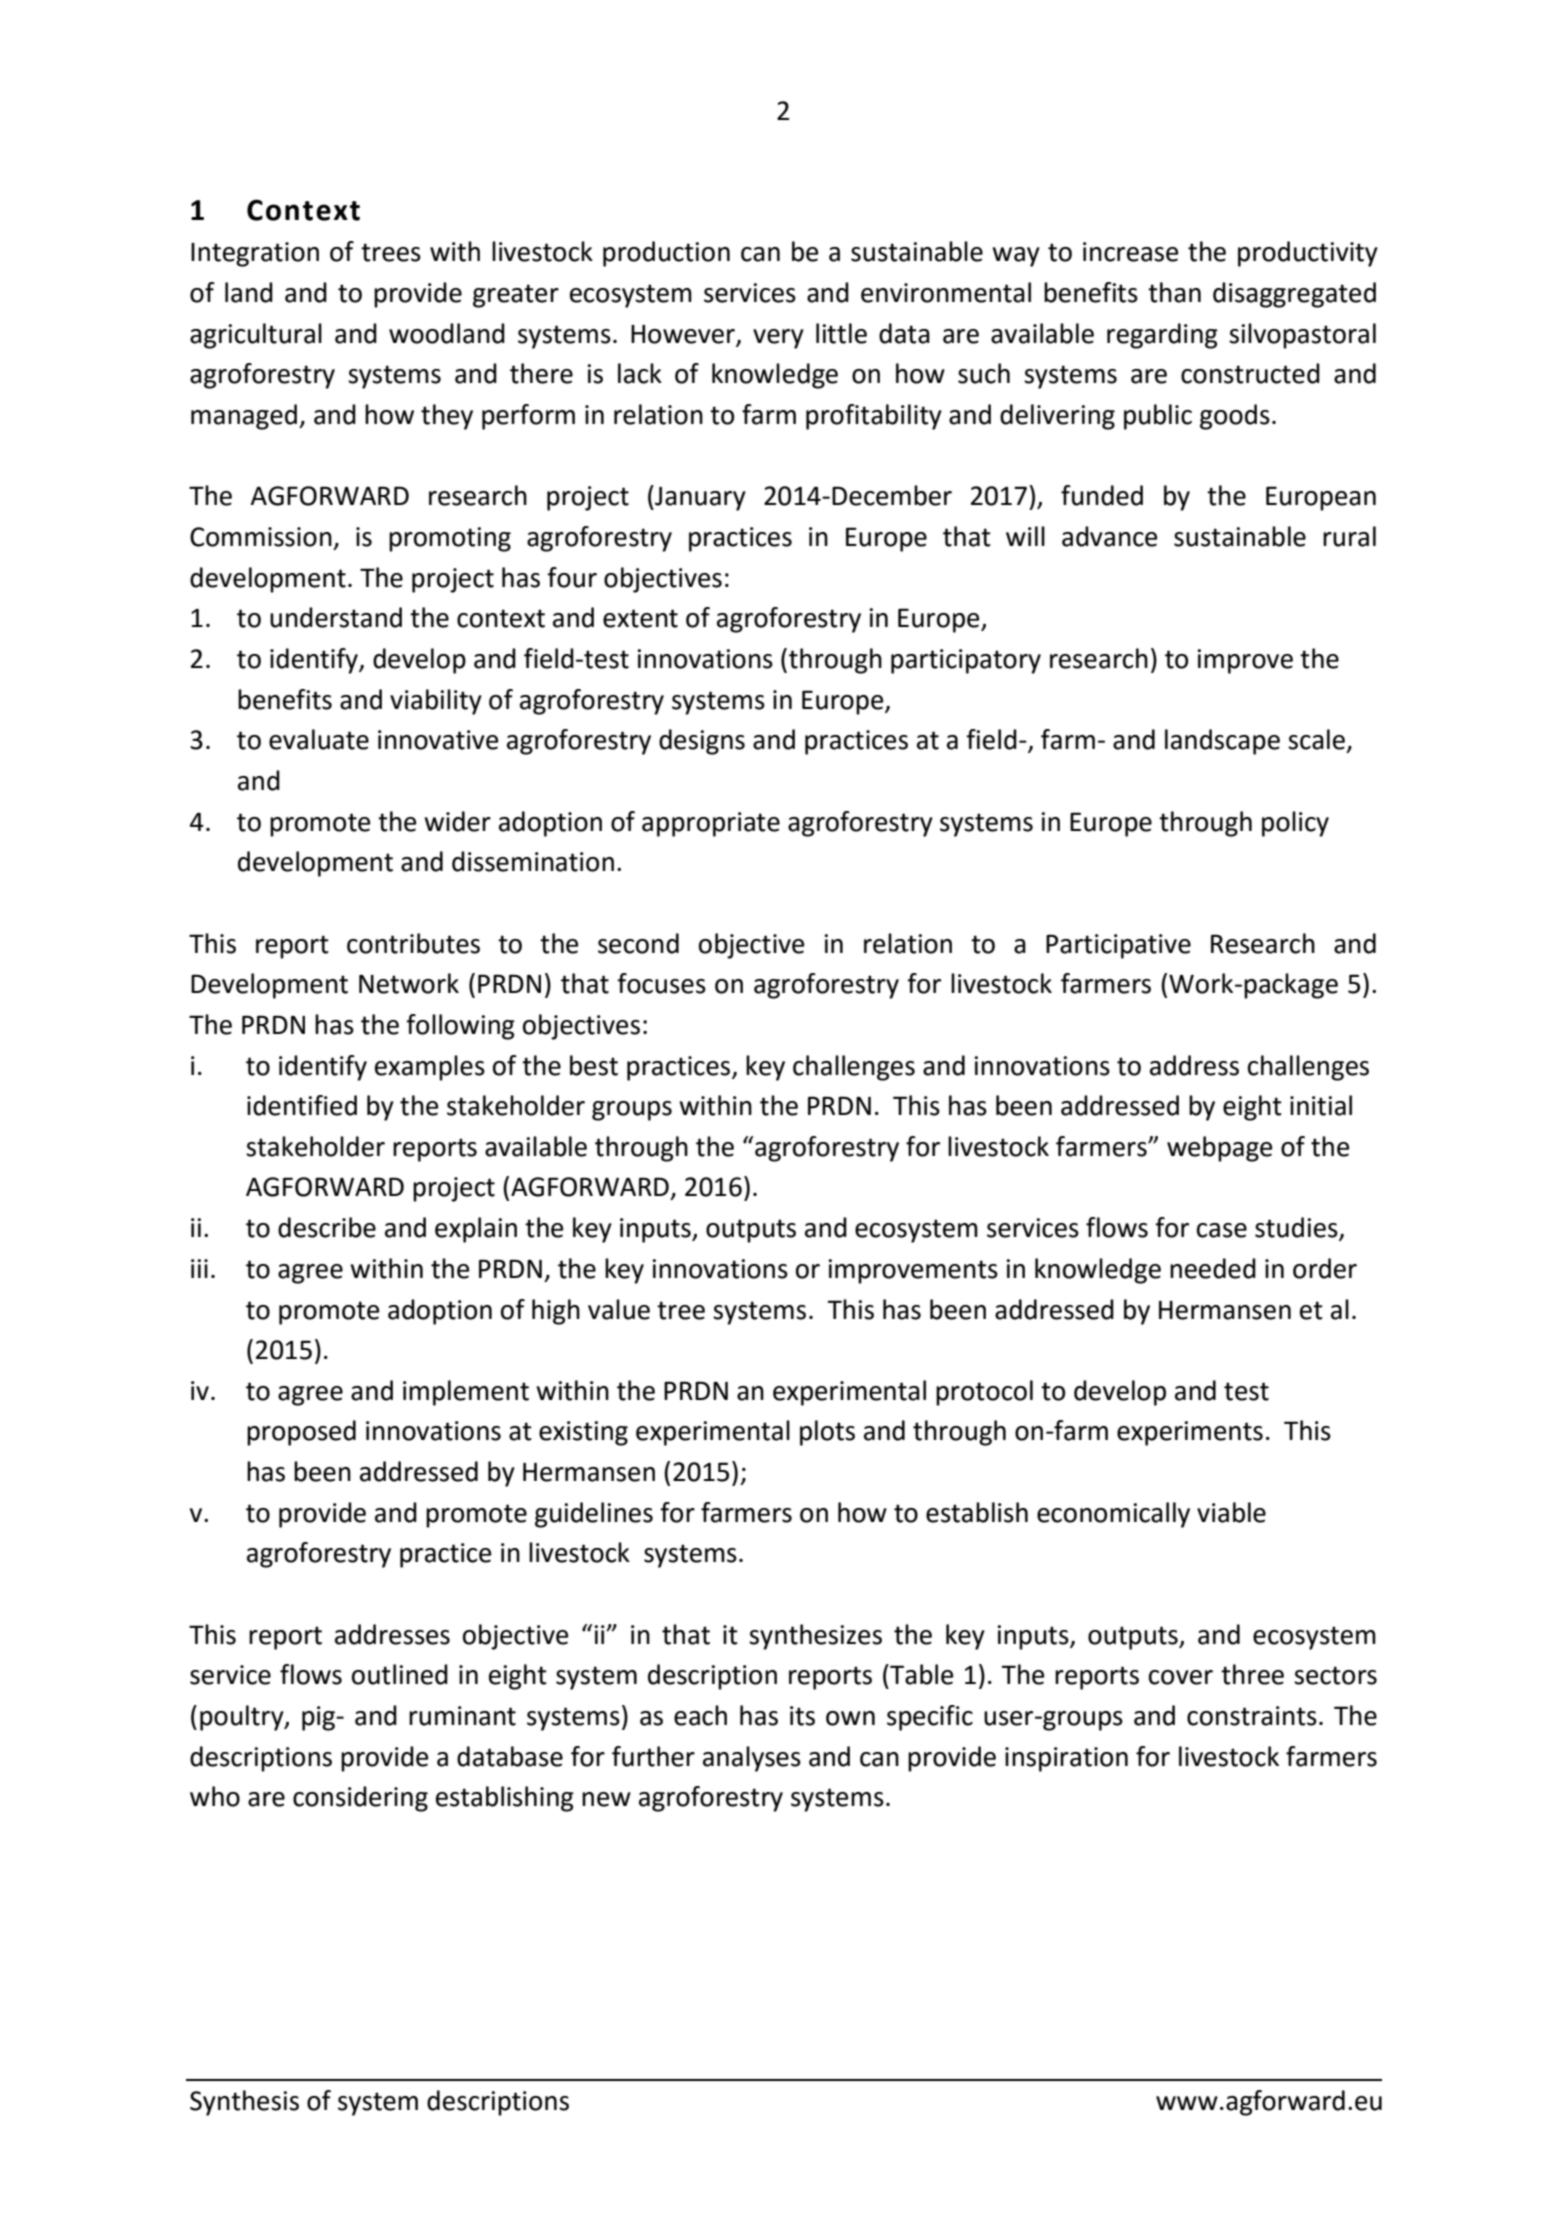 The image size is (1567, 2217). Describe the element at coordinates (256, 336) in the screenshot. I see `agricultural` at that location.
